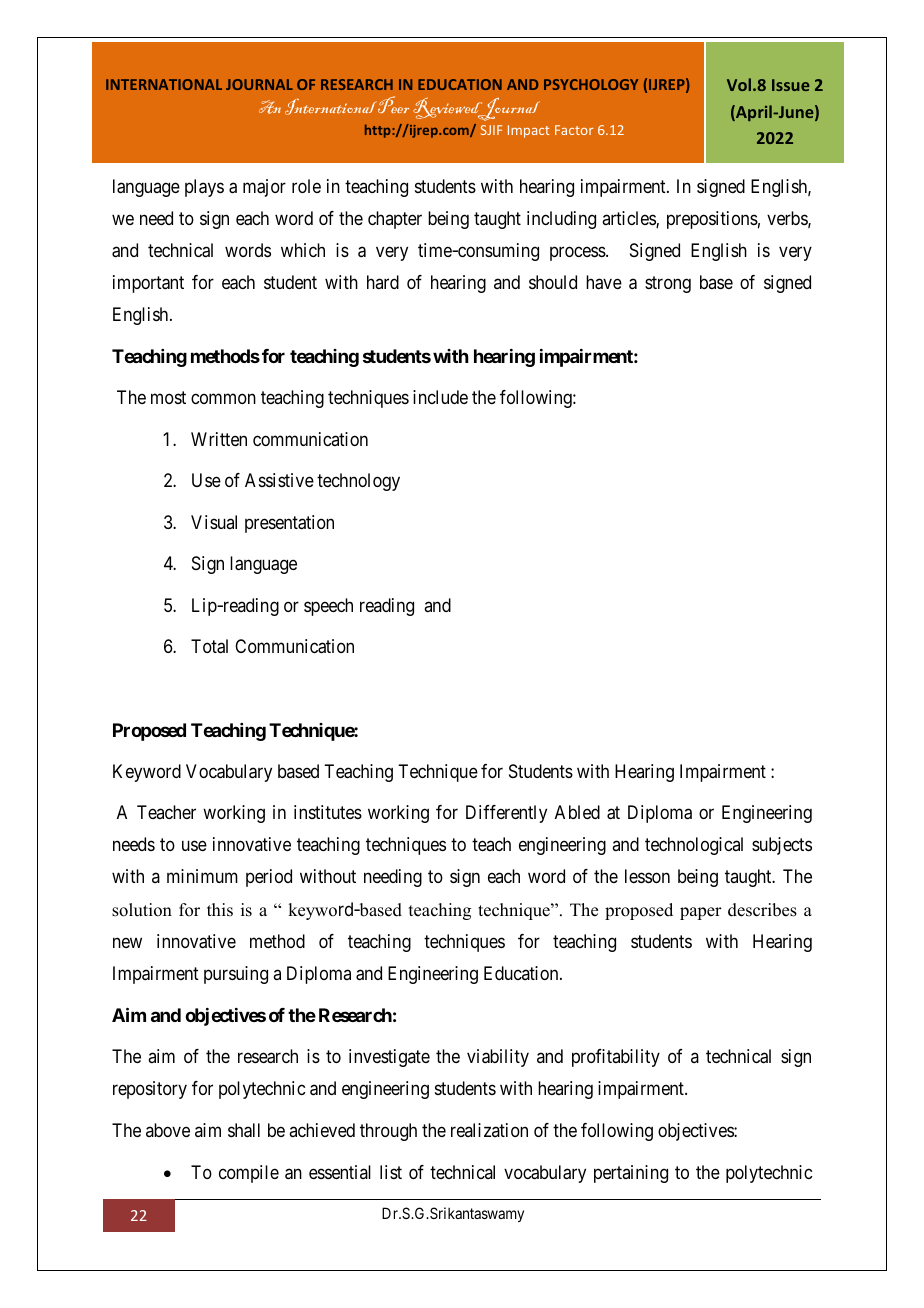 This screenshot has height=1308, width=924. What do you see at coordinates (244, 1130) in the screenshot?
I see `shall` at bounding box center [244, 1130].
